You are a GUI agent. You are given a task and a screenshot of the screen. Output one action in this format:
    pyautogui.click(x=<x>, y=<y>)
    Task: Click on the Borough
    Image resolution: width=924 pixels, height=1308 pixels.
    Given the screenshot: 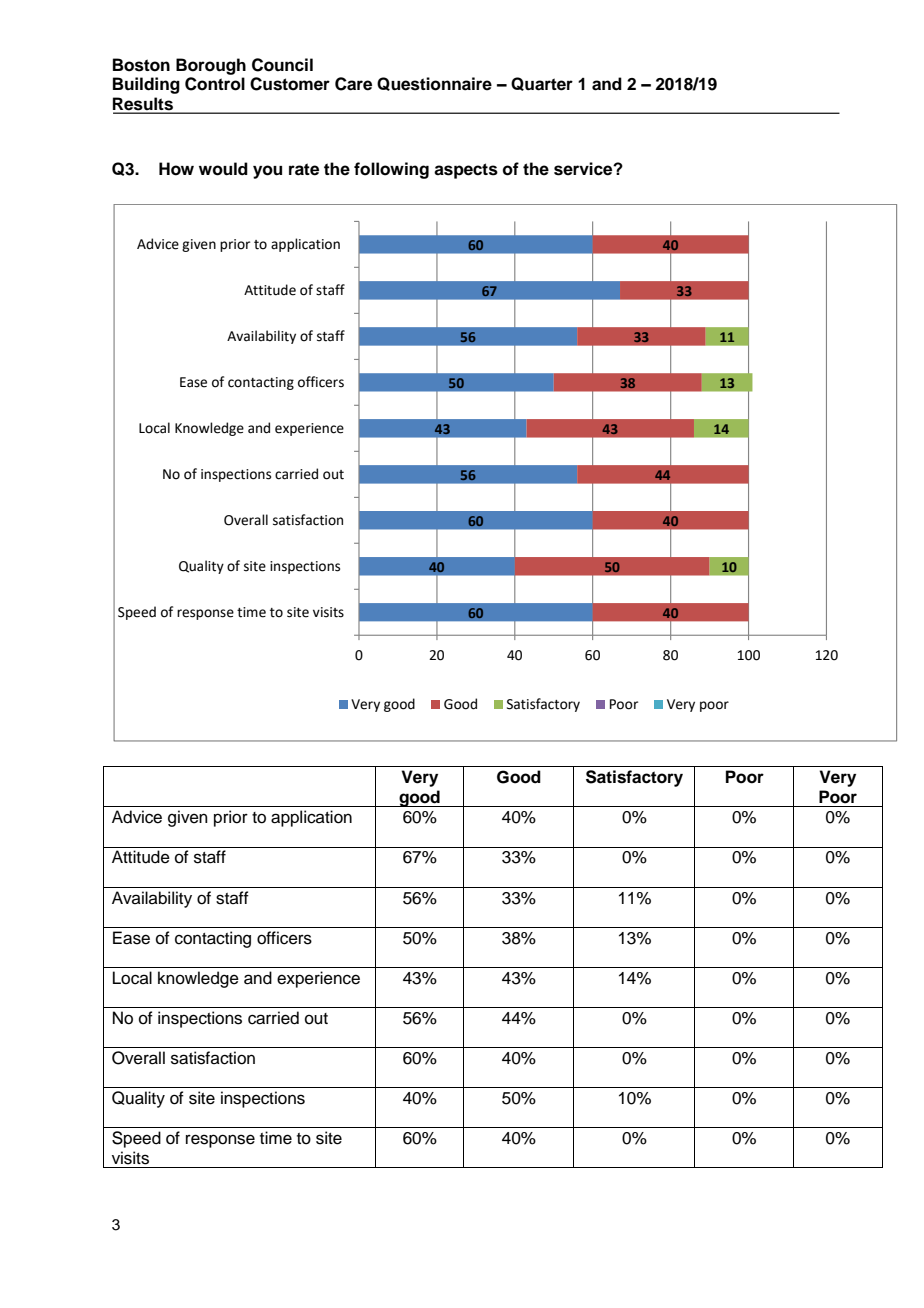 What is the action you would take?
    pyautogui.click(x=211, y=66)
